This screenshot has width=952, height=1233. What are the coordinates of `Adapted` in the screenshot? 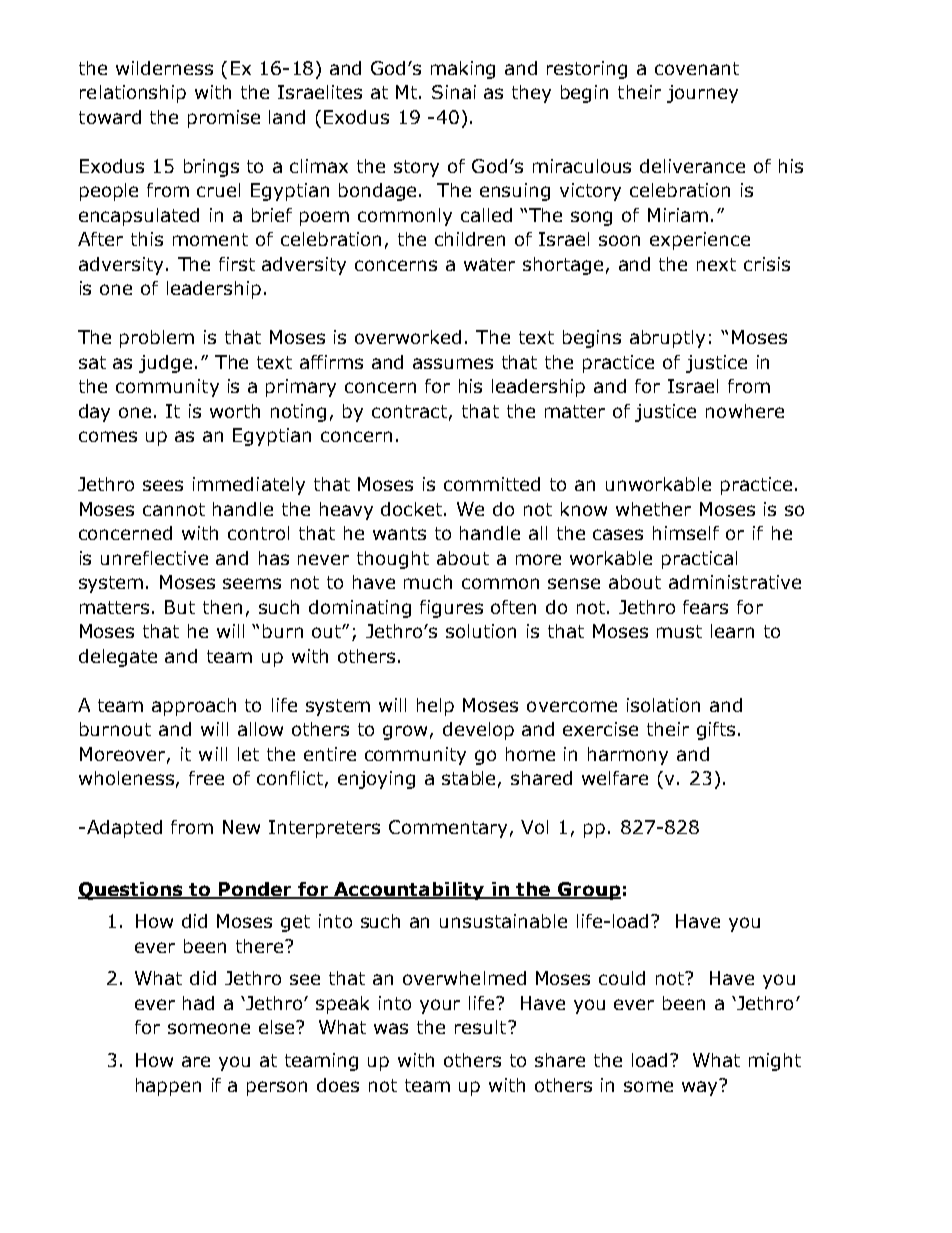 It's located at (124, 829).
